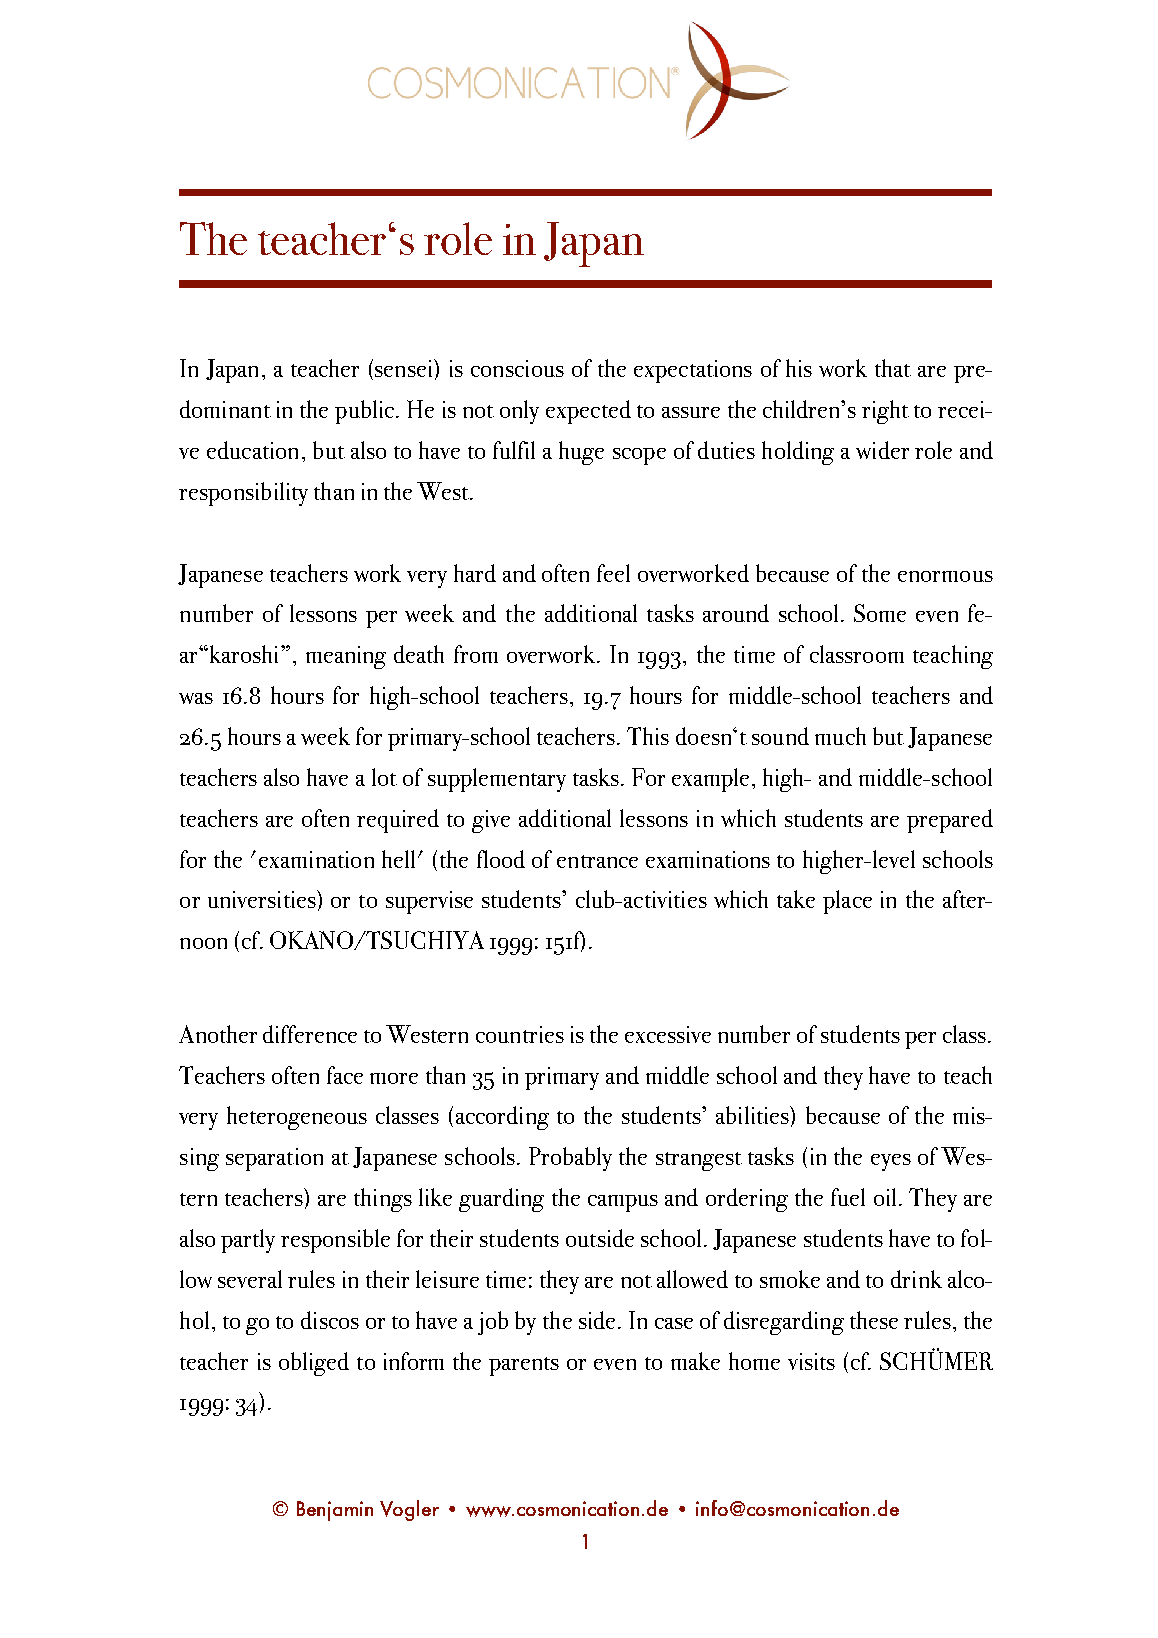 The image size is (1158, 1638). Describe the element at coordinates (335, 1511) in the page. I see `Benjamin` at that location.
